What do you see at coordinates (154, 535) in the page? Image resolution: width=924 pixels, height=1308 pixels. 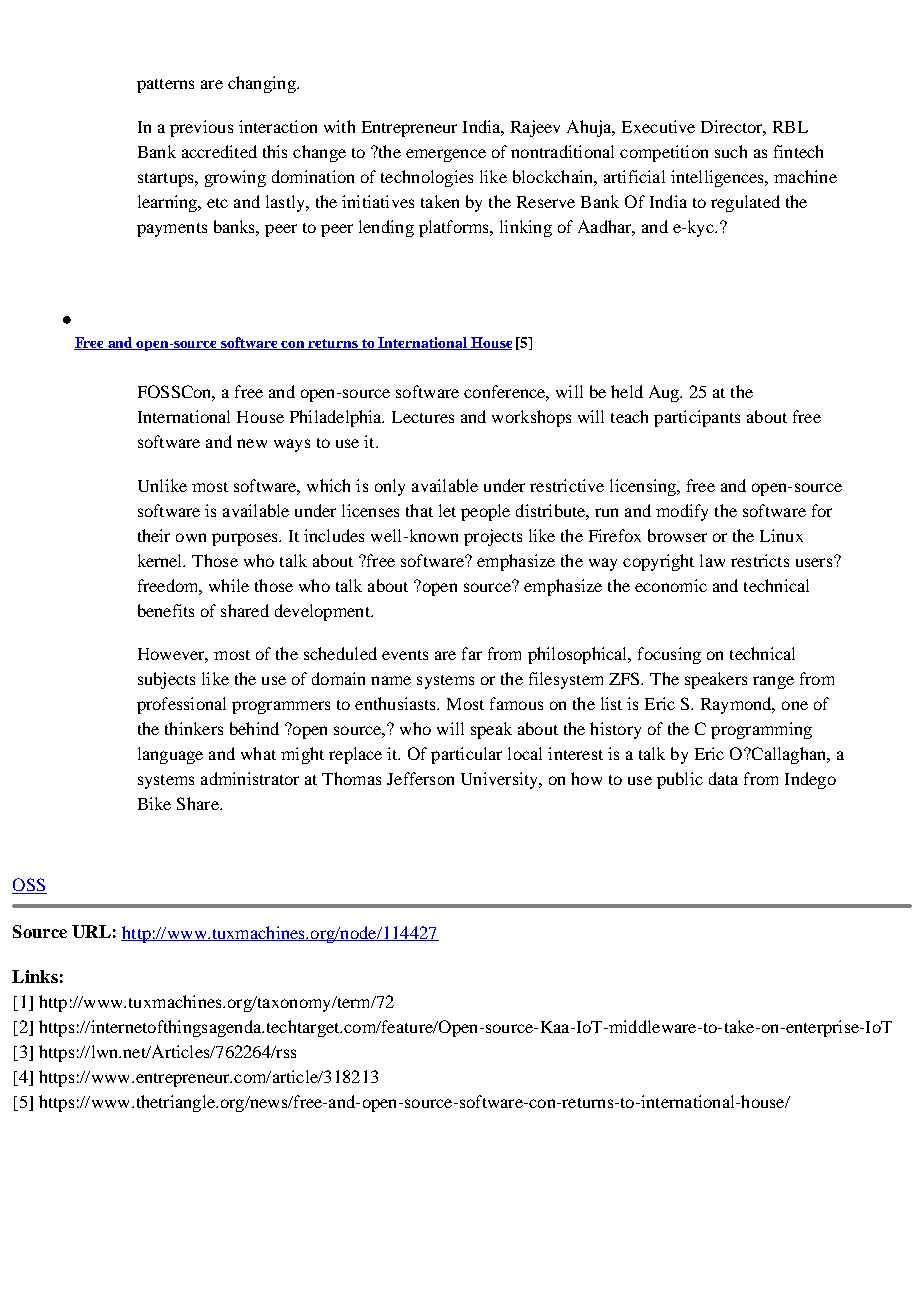 I see `their` at bounding box center [154, 535].
